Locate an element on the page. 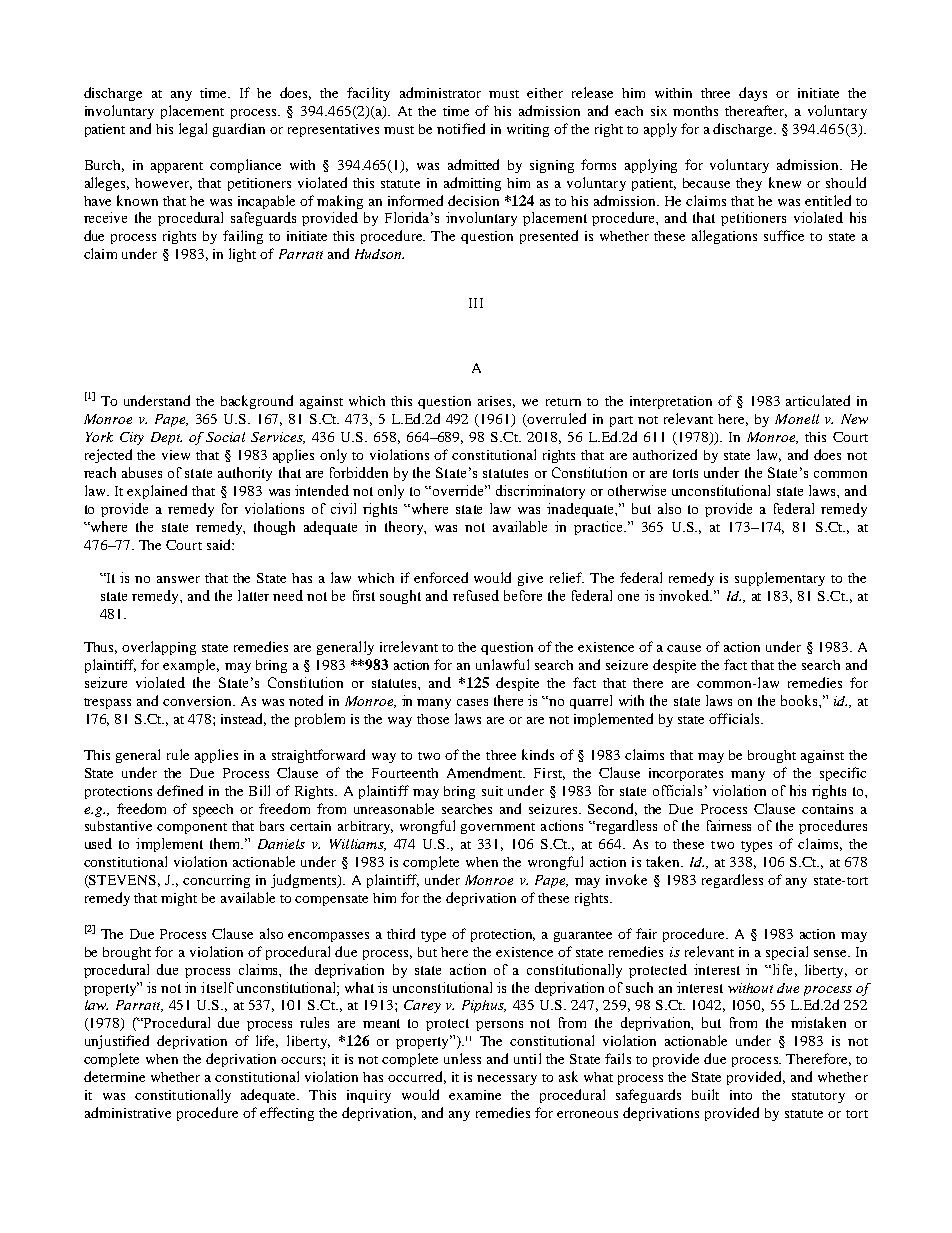 The width and height of the document is (952, 1233). discriminatory is located at coordinates (540, 492).
